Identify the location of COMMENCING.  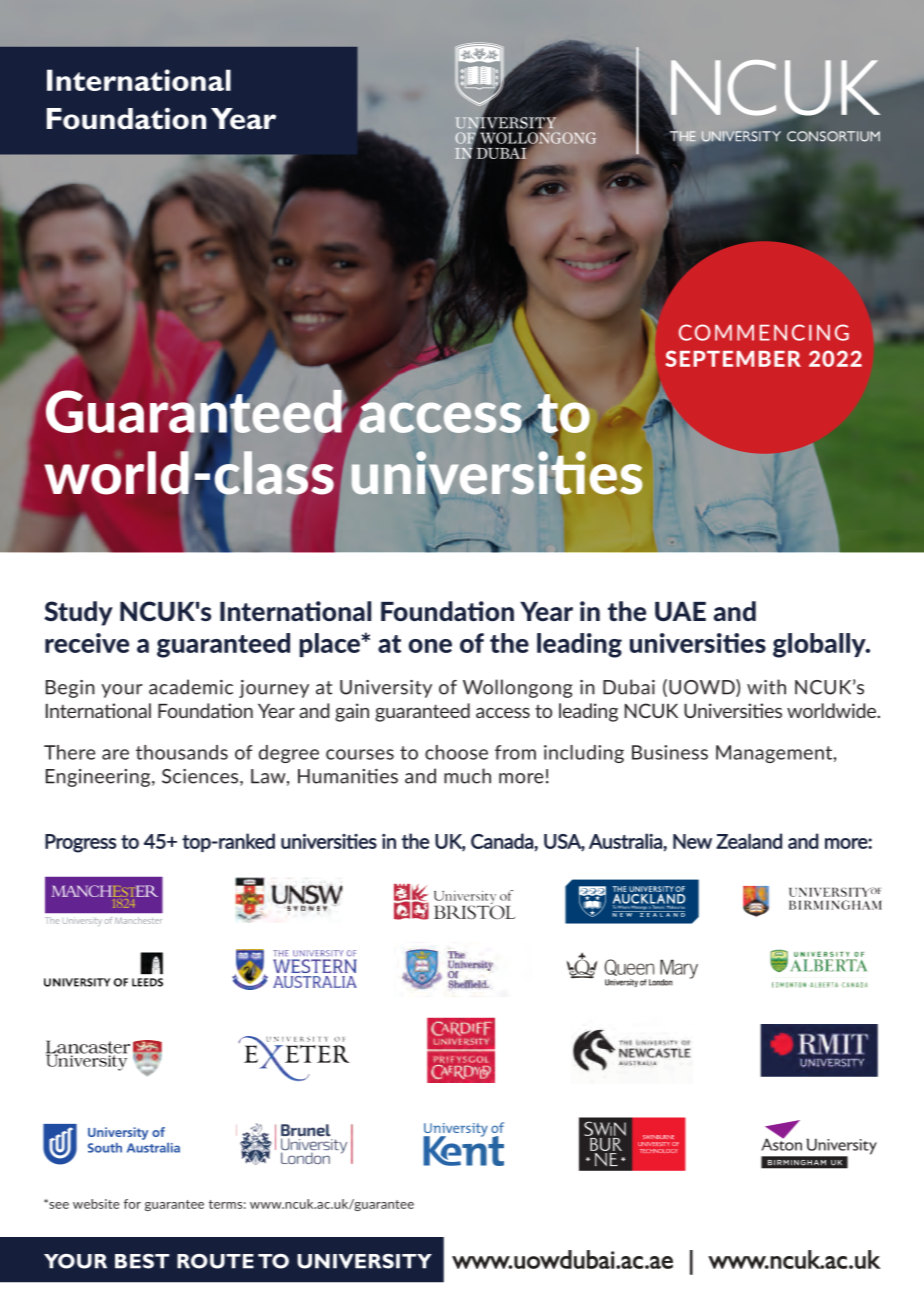
(764, 332).
